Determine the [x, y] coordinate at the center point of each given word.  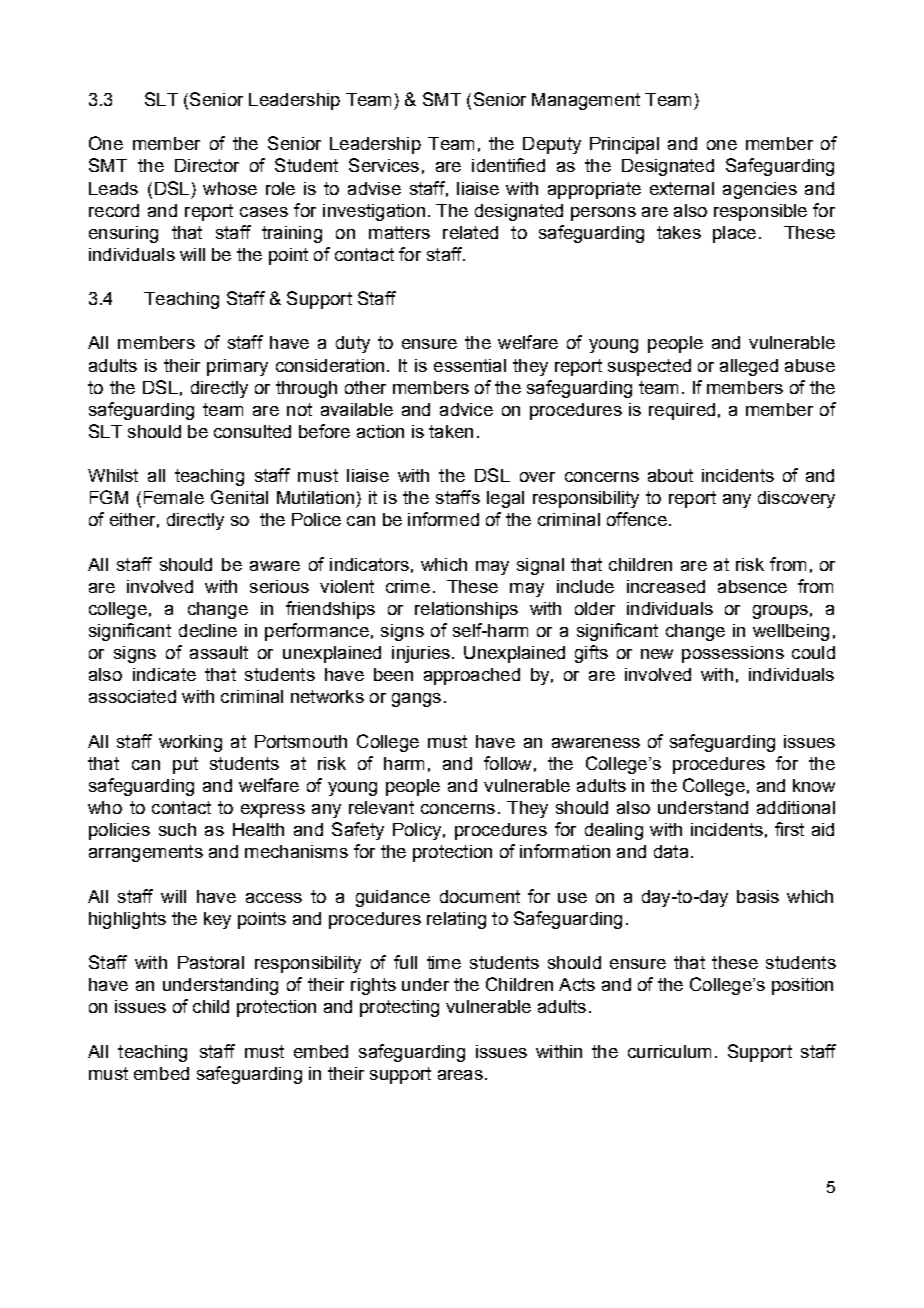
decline [208, 630]
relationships [466, 610]
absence [752, 586]
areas [460, 1075]
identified [508, 165]
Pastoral [211, 962]
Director [207, 165]
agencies [760, 190]
